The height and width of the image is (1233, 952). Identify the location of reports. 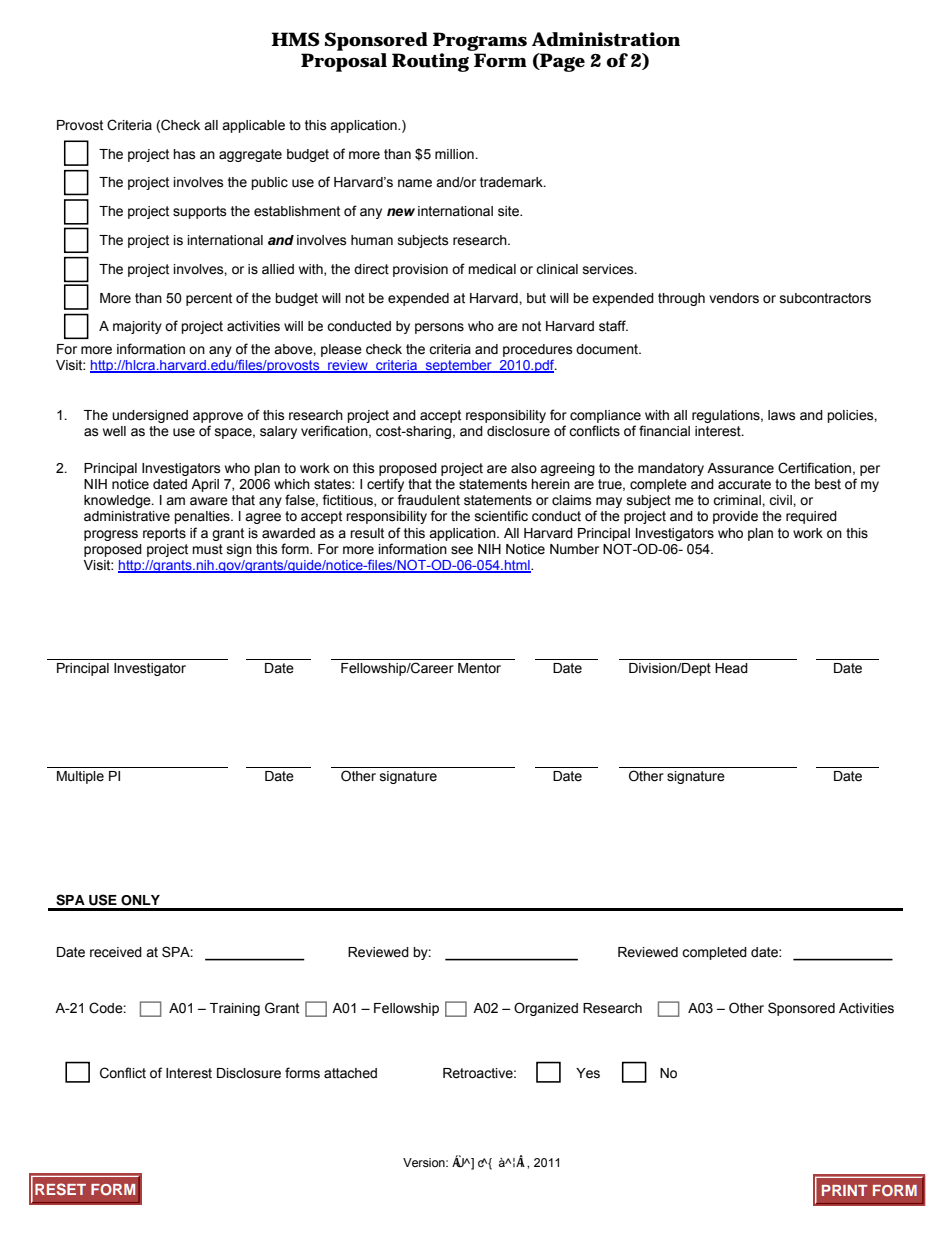
(164, 534).
